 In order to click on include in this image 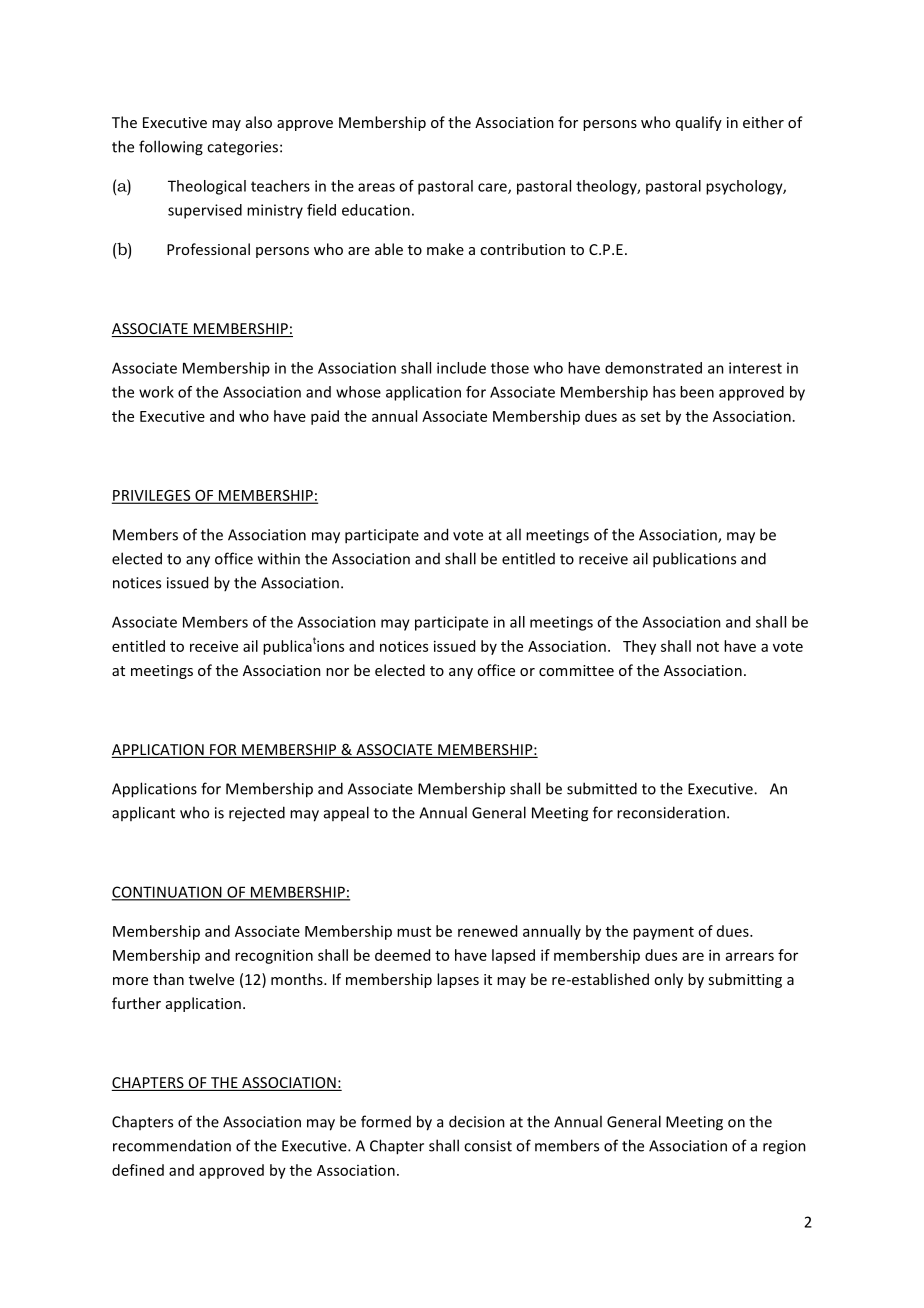, I will do `click(461, 368)`.
